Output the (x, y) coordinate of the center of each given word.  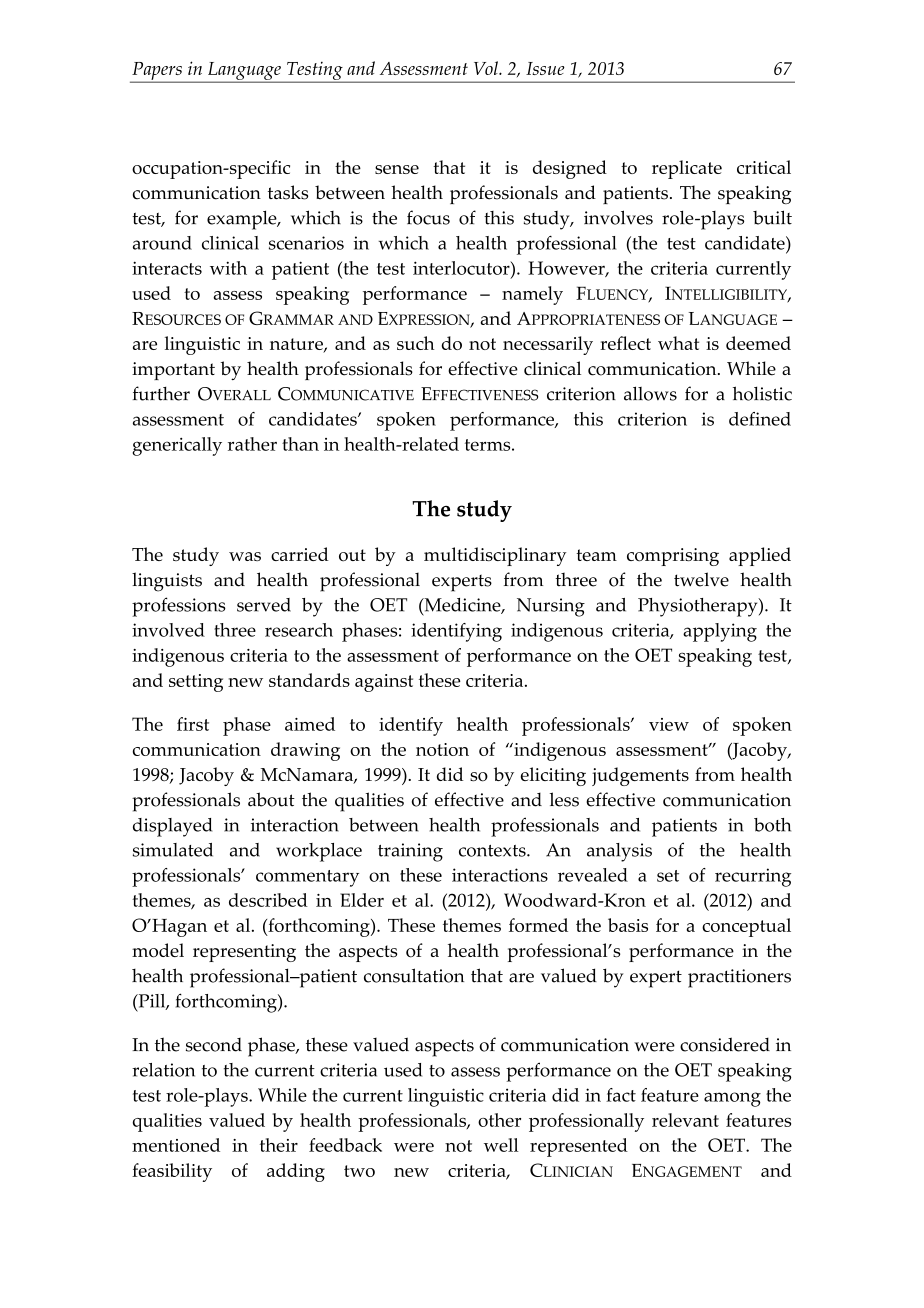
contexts (493, 851)
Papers (157, 72)
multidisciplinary (495, 556)
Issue (545, 68)
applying (720, 632)
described (268, 900)
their (279, 1145)
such (416, 343)
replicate (687, 169)
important (173, 371)
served (264, 605)
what (678, 343)
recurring (753, 877)
